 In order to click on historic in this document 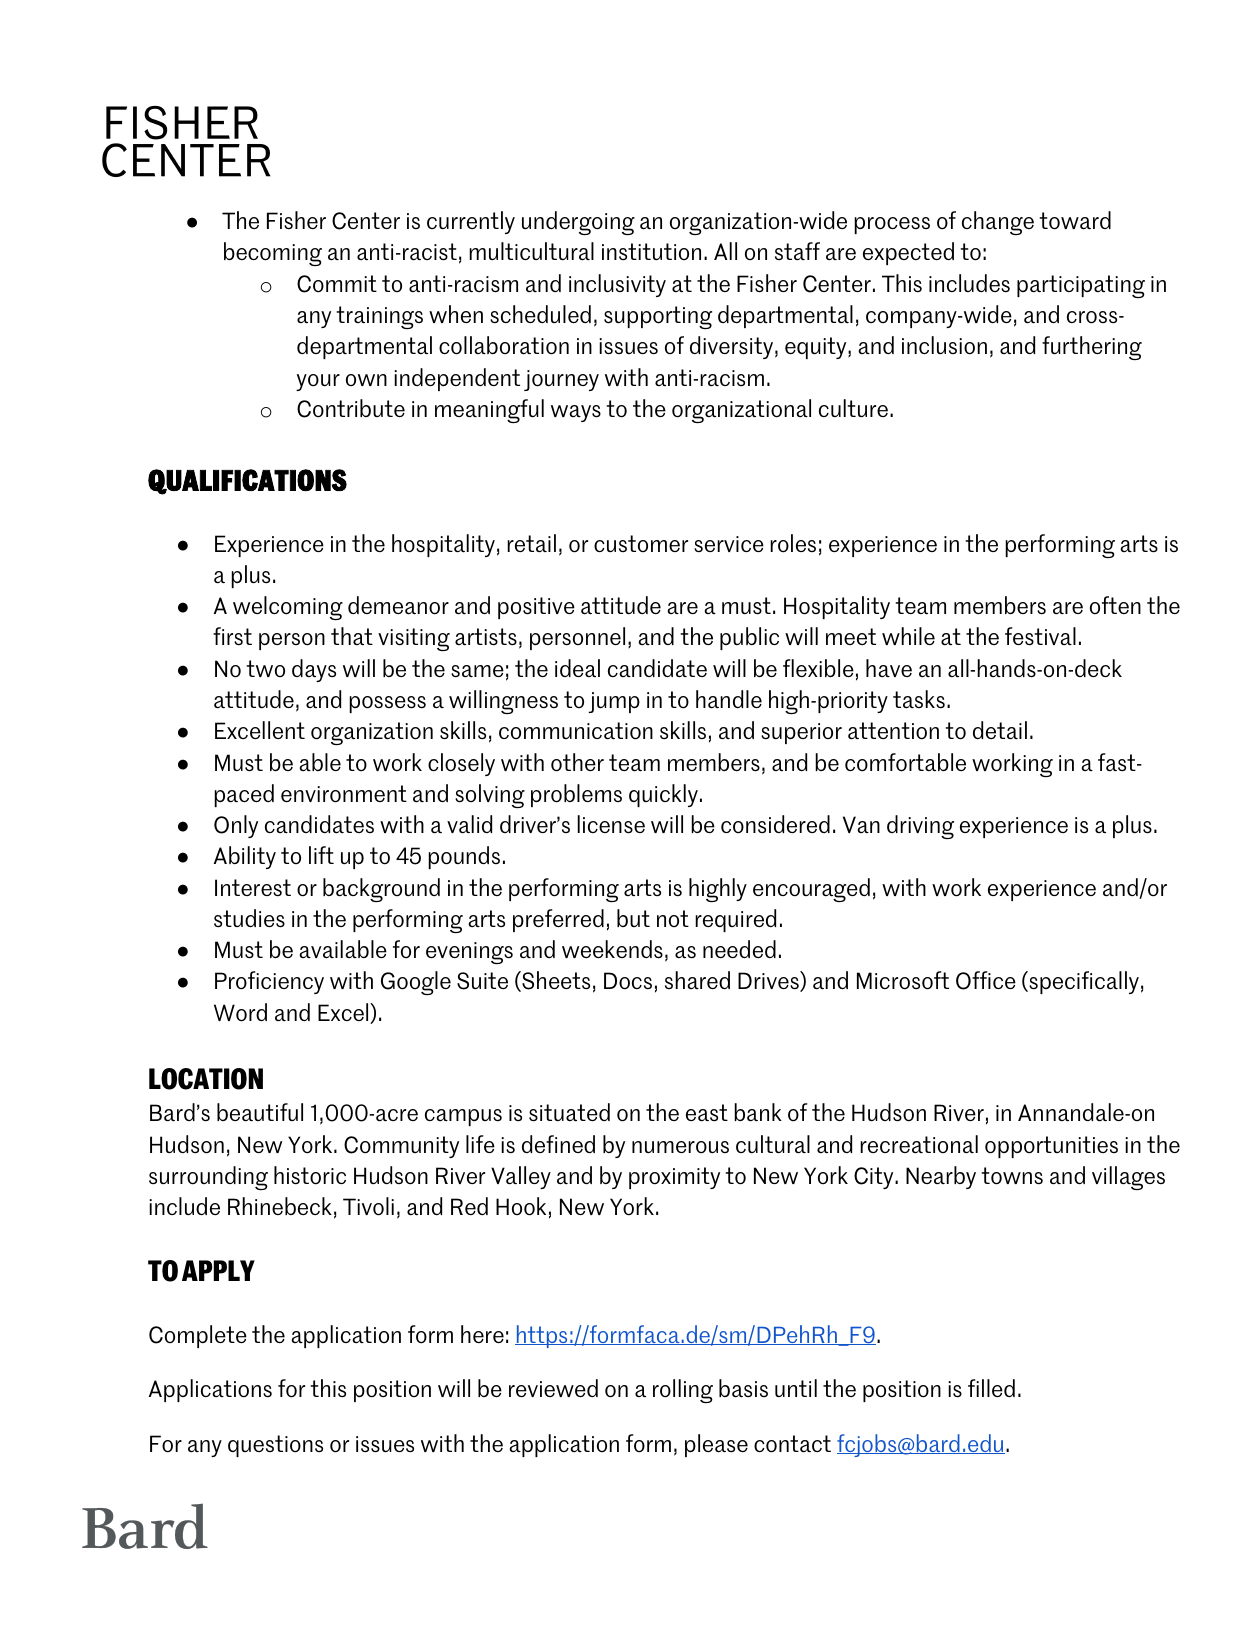, I will do `click(310, 1175)`.
